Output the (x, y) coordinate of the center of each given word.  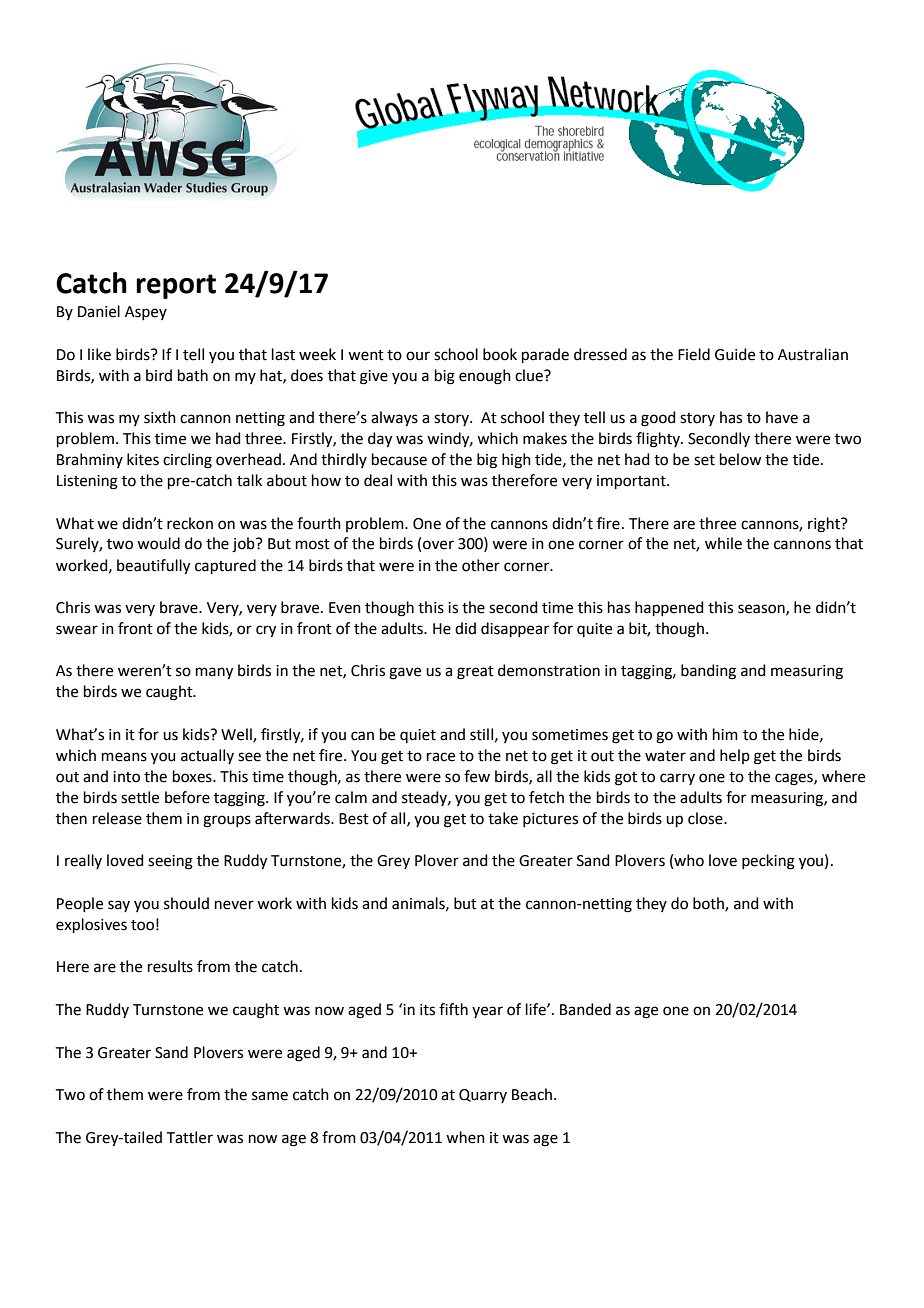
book (500, 354)
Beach (532, 1094)
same (270, 1096)
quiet (418, 736)
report (176, 286)
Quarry (483, 1096)
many (214, 673)
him (725, 734)
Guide (735, 354)
